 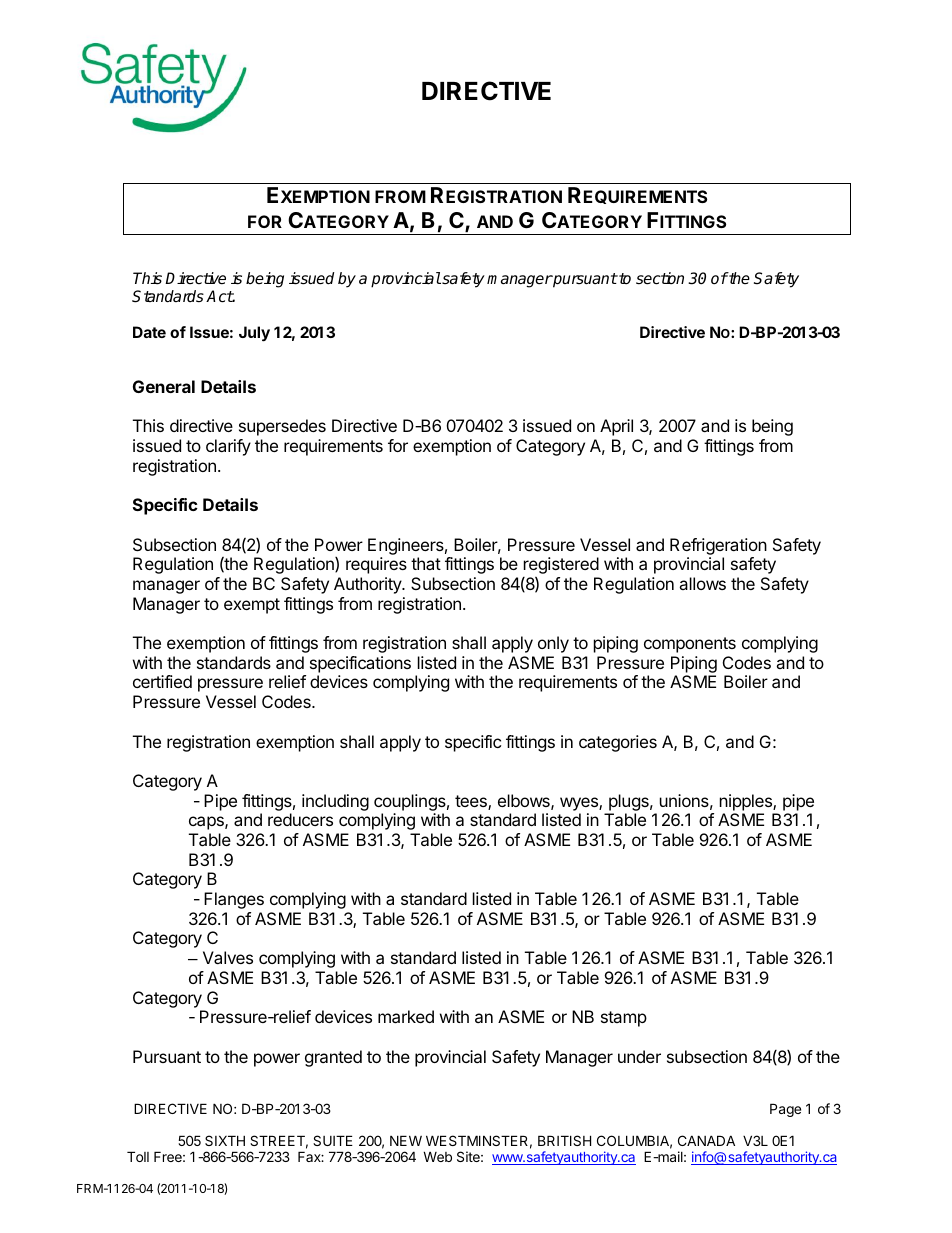 I want to click on tees, so click(x=472, y=802).
